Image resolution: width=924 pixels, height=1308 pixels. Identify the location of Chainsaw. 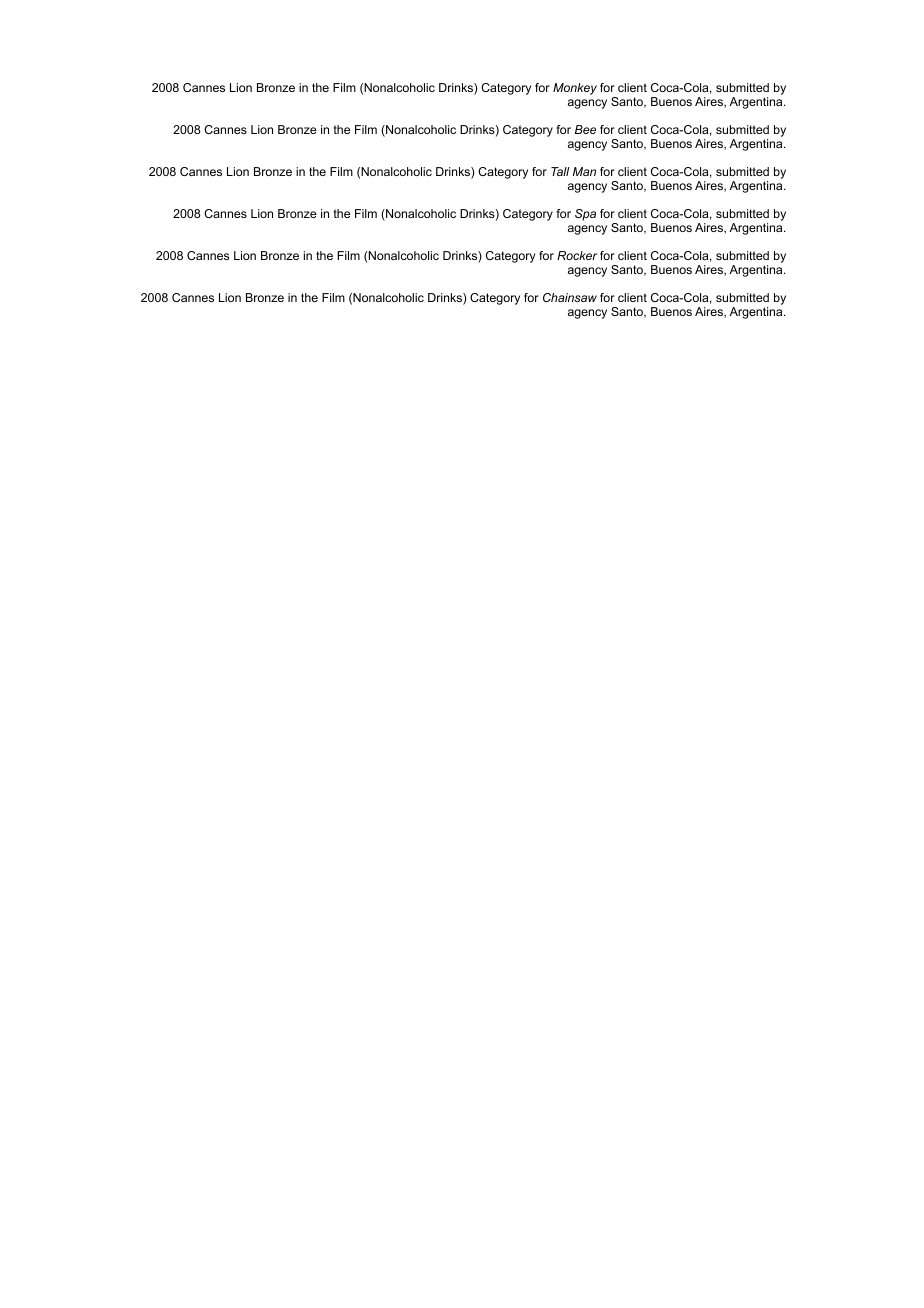
(570, 297).
